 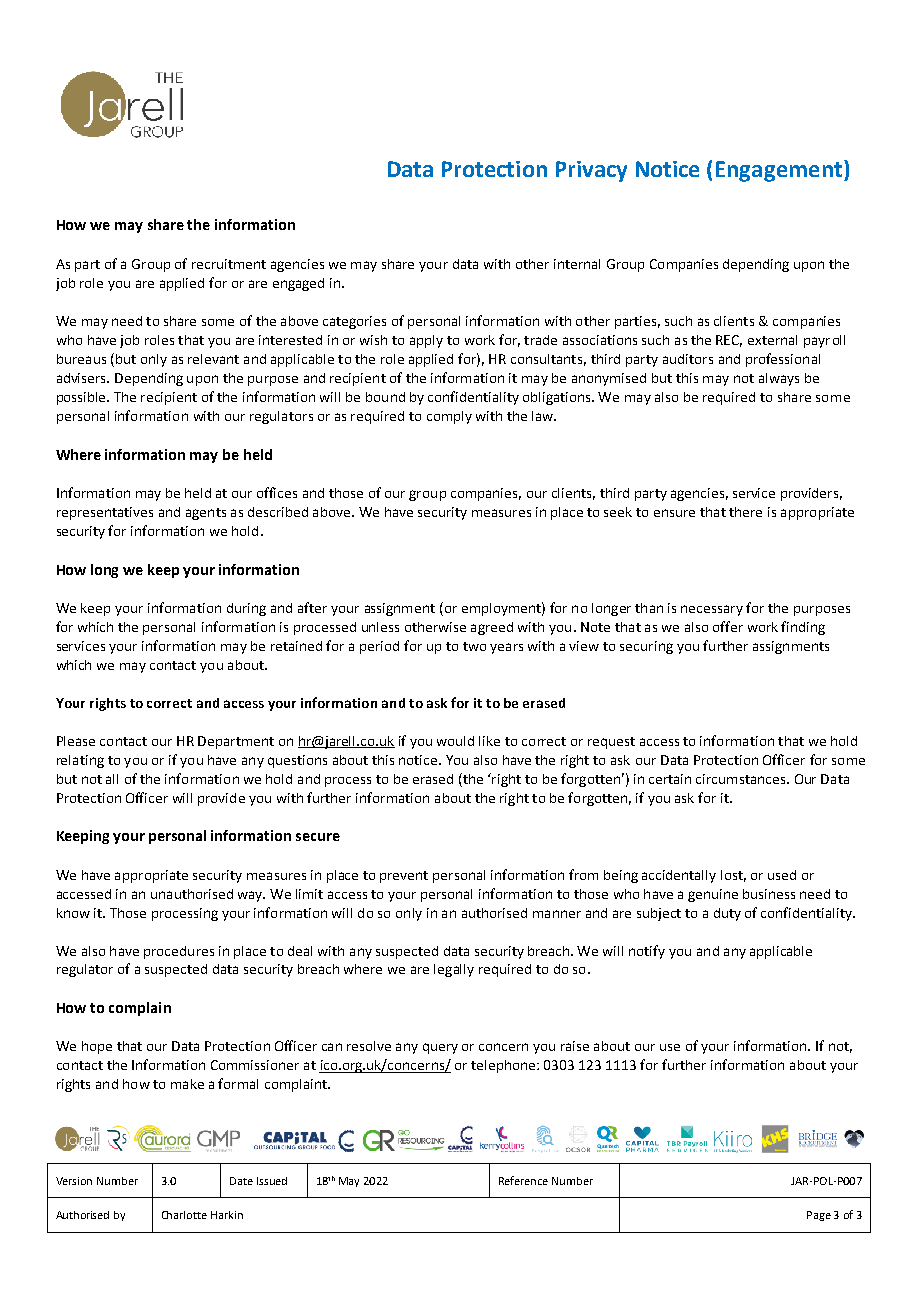 What do you see at coordinates (779, 171) in the screenshot?
I see `Engagement` at bounding box center [779, 171].
